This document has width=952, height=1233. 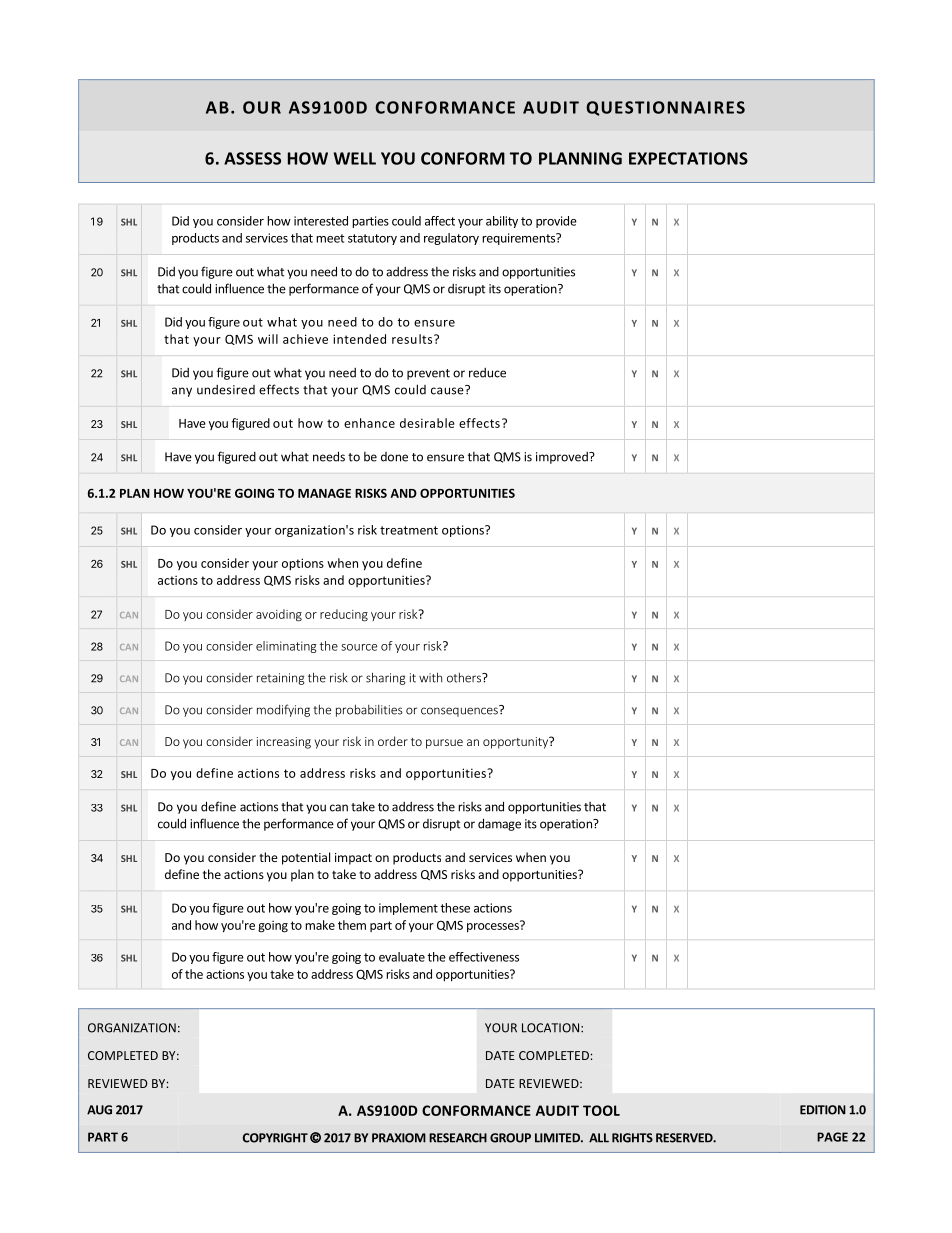 What do you see at coordinates (99, 1110) in the document?
I see `AUG` at bounding box center [99, 1110].
